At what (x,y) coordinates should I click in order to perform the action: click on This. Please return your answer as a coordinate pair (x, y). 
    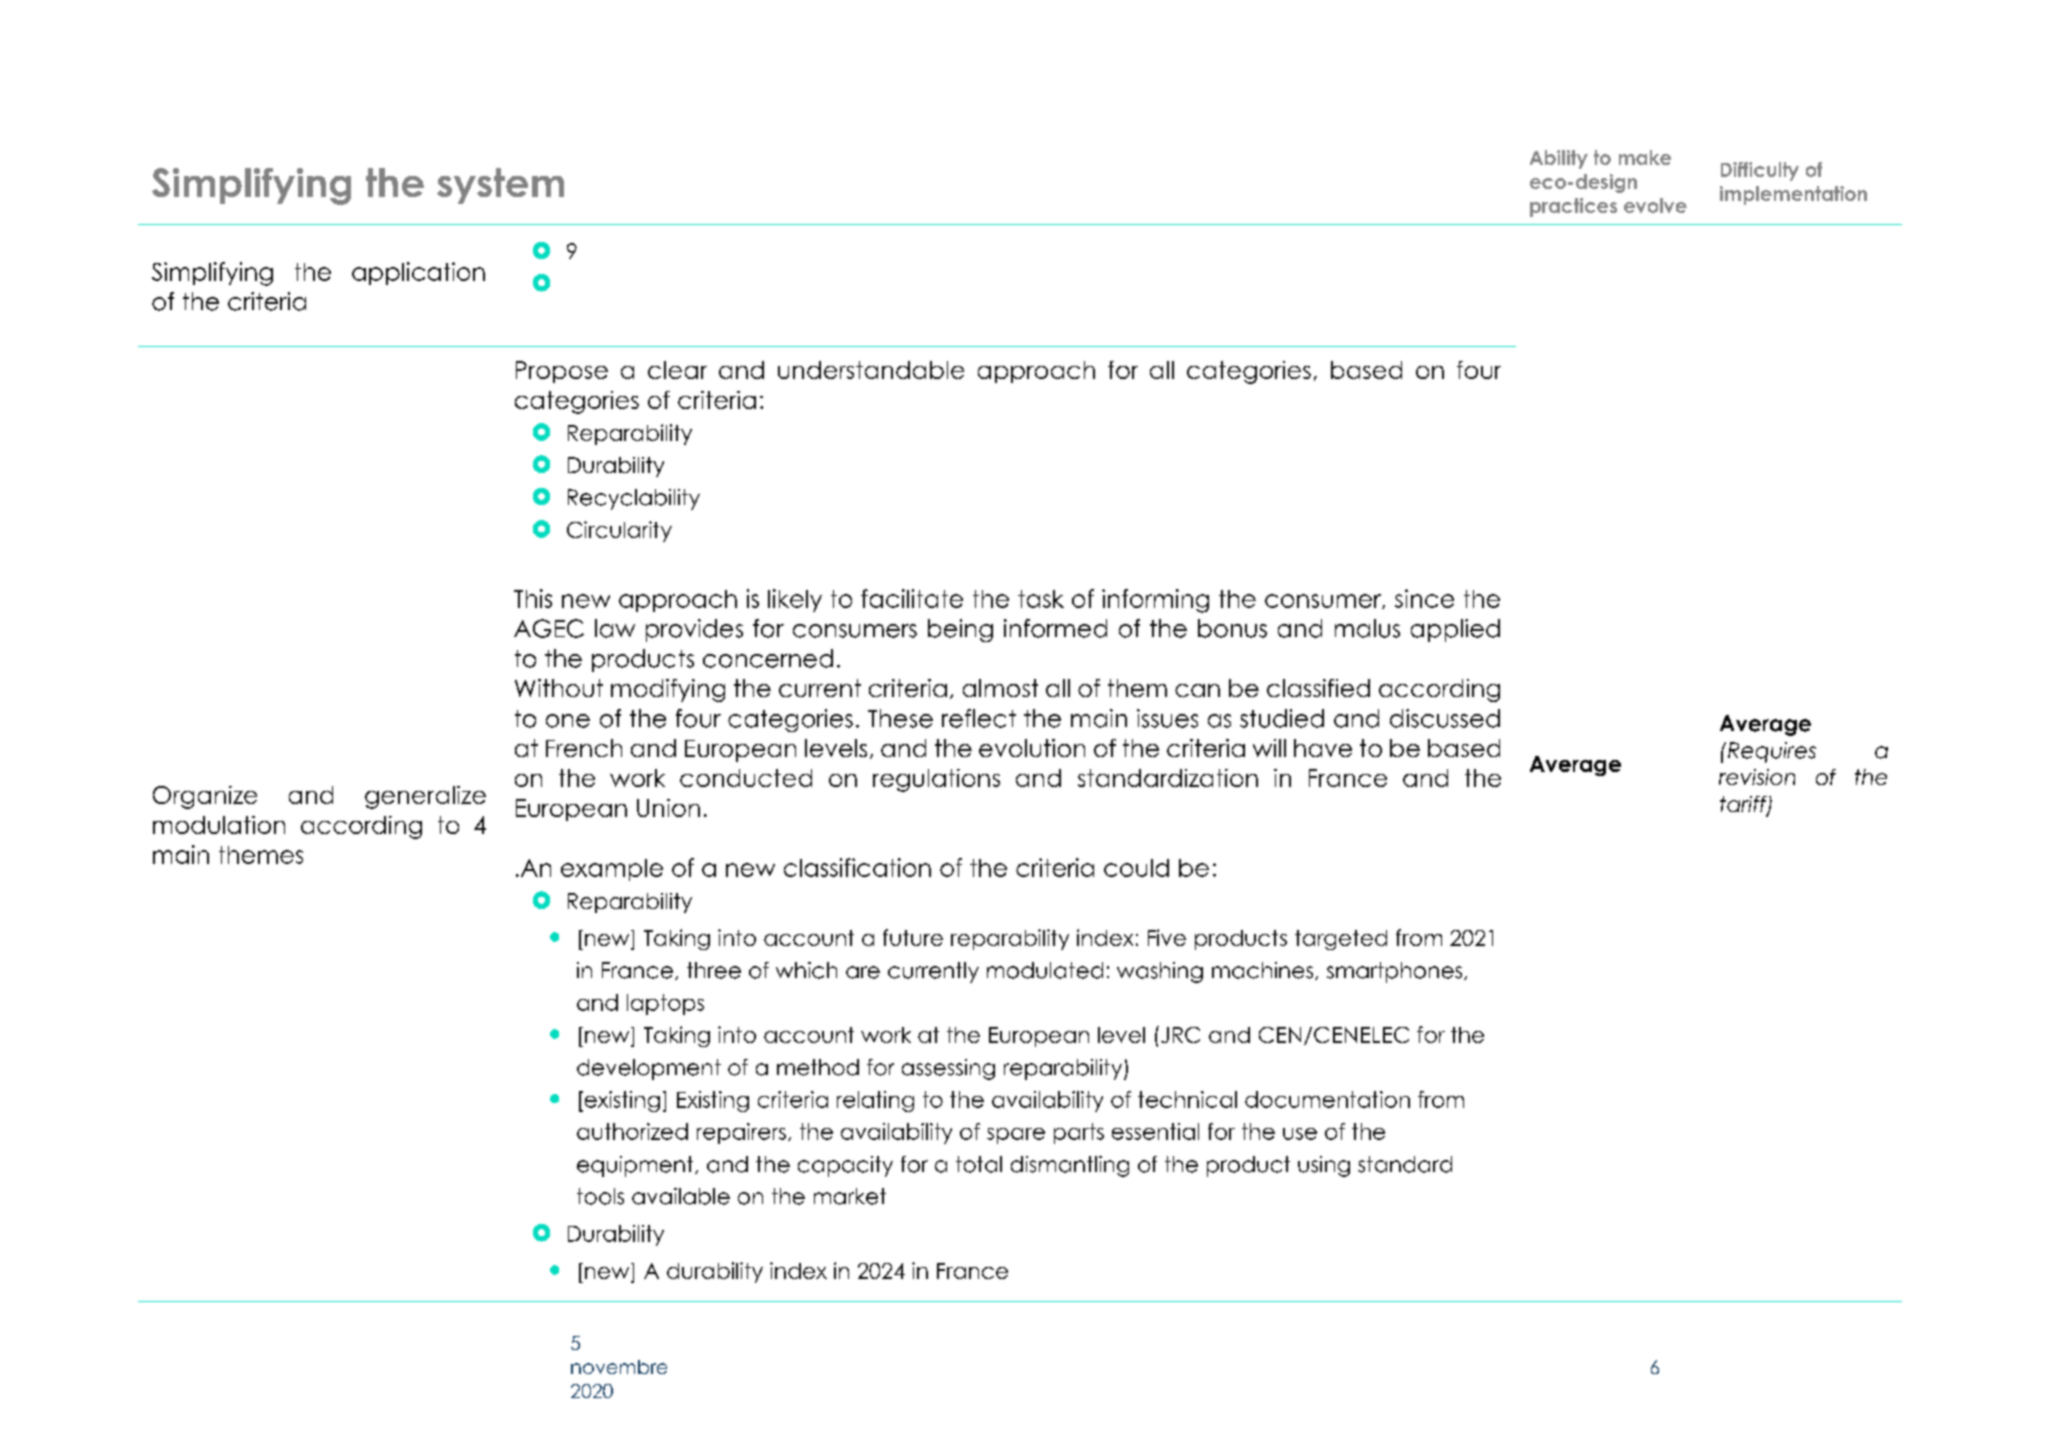
    Looking at the image, I should click on (533, 598).
